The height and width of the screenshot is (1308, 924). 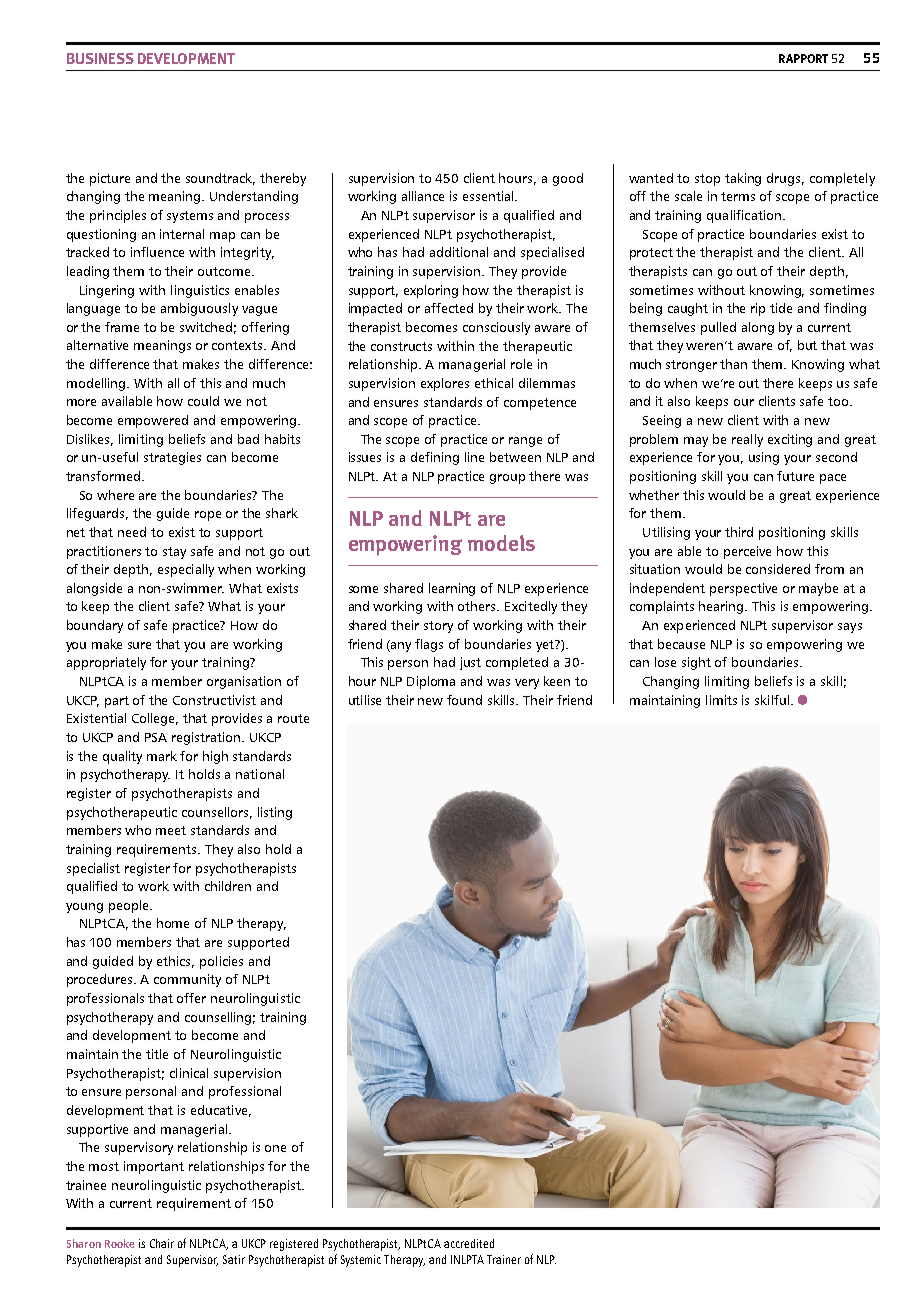 What do you see at coordinates (489, 196) in the screenshot?
I see `essential` at bounding box center [489, 196].
